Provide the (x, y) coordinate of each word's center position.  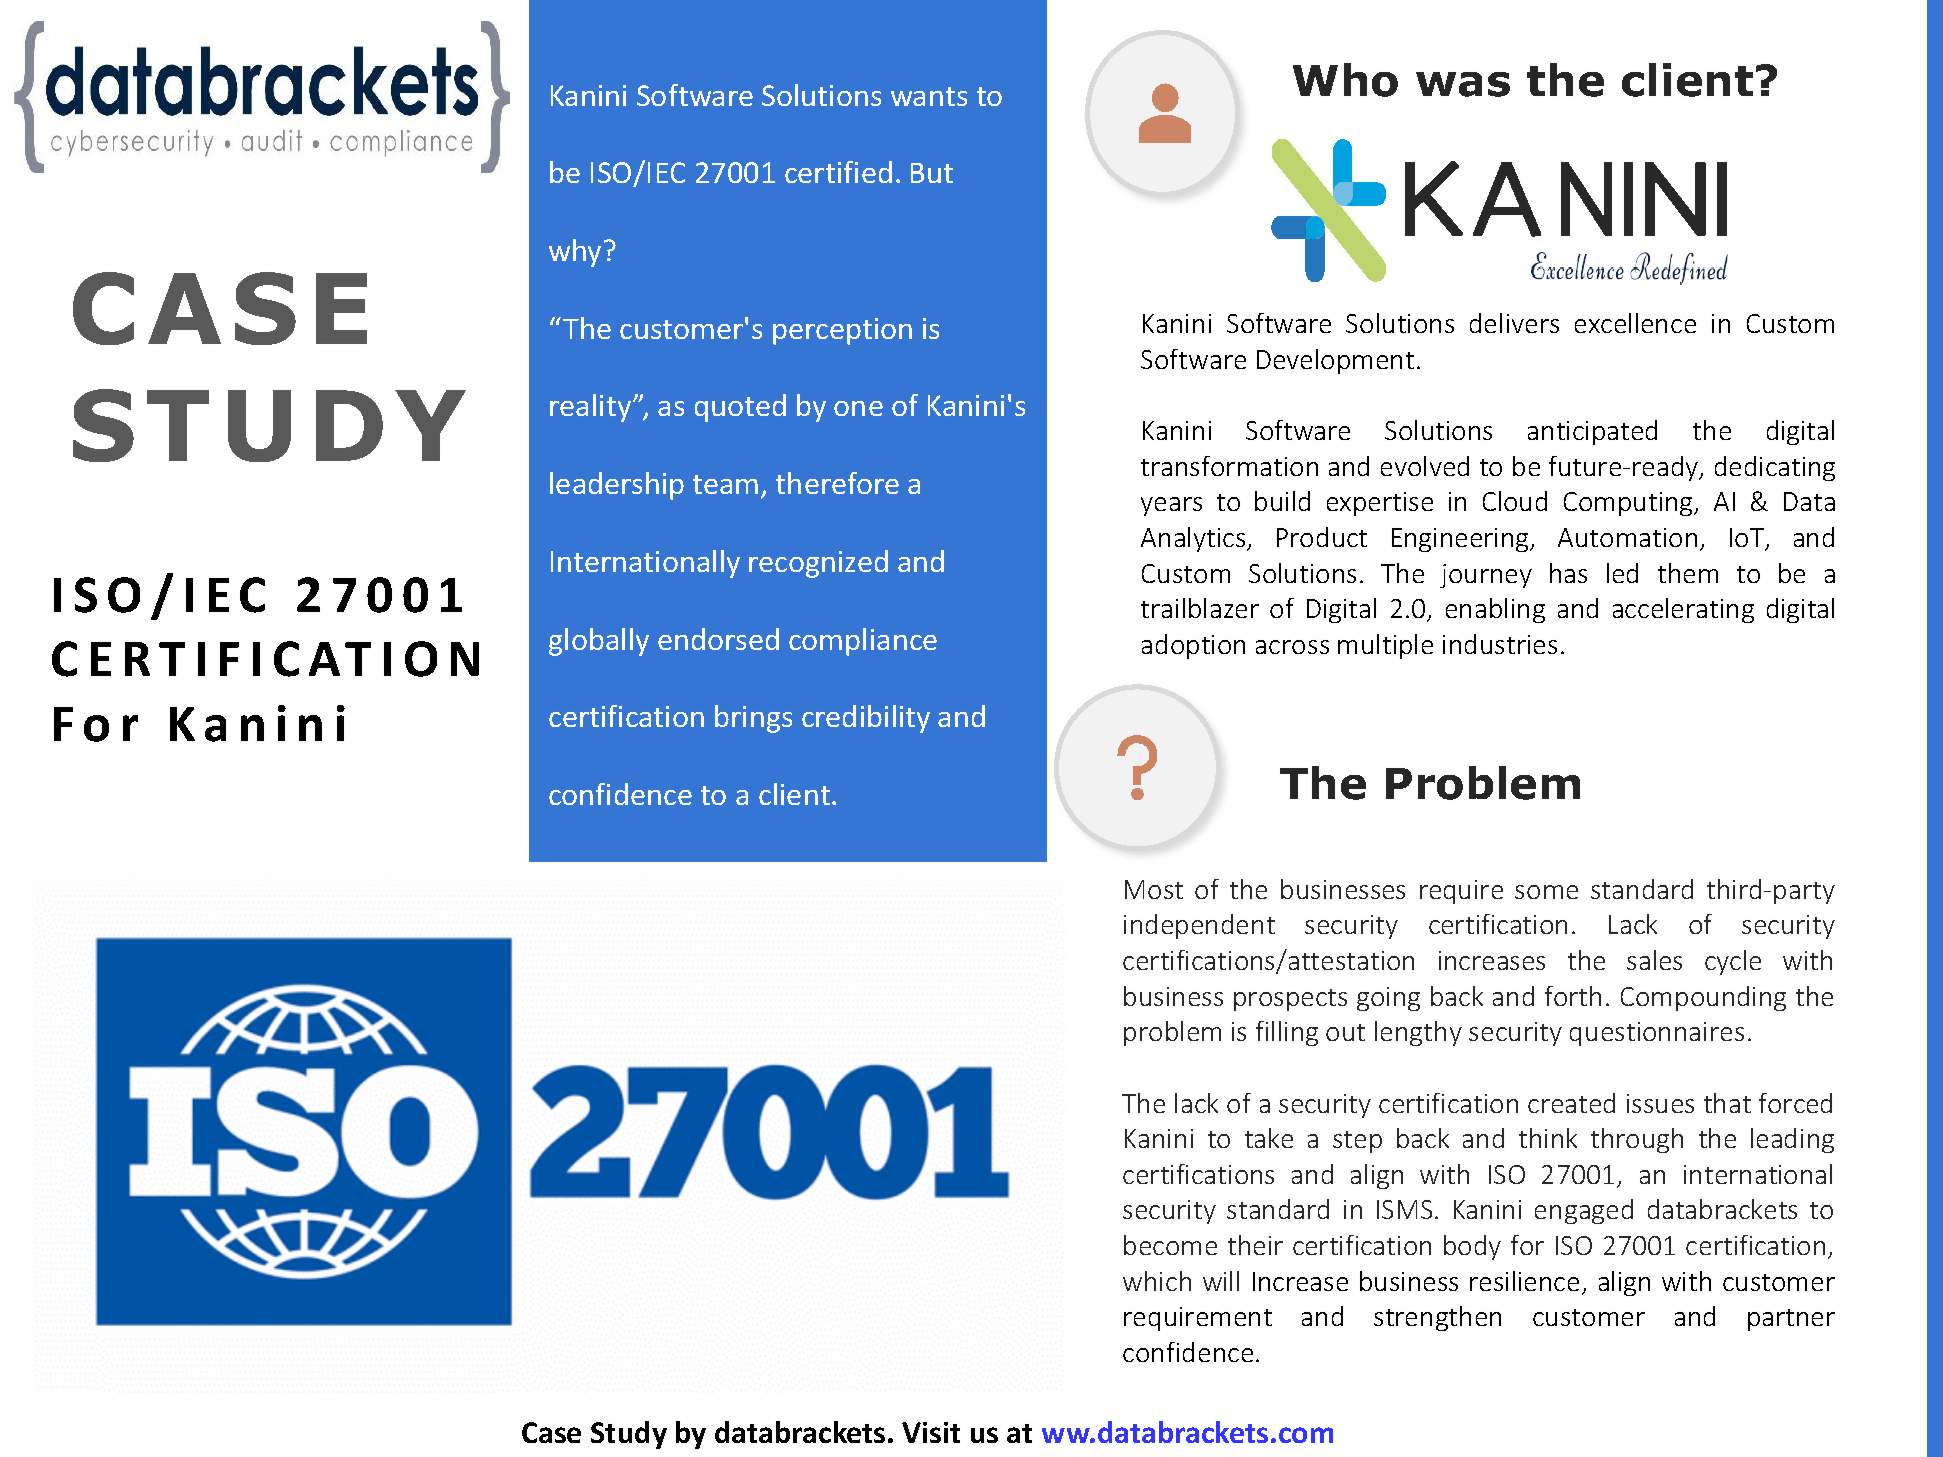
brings (753, 719)
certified (838, 172)
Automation (1627, 537)
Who (1345, 80)
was (1463, 84)
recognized (818, 564)
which (1157, 1281)
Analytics (1194, 539)
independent (1199, 926)
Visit (931, 1432)
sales (1654, 960)
